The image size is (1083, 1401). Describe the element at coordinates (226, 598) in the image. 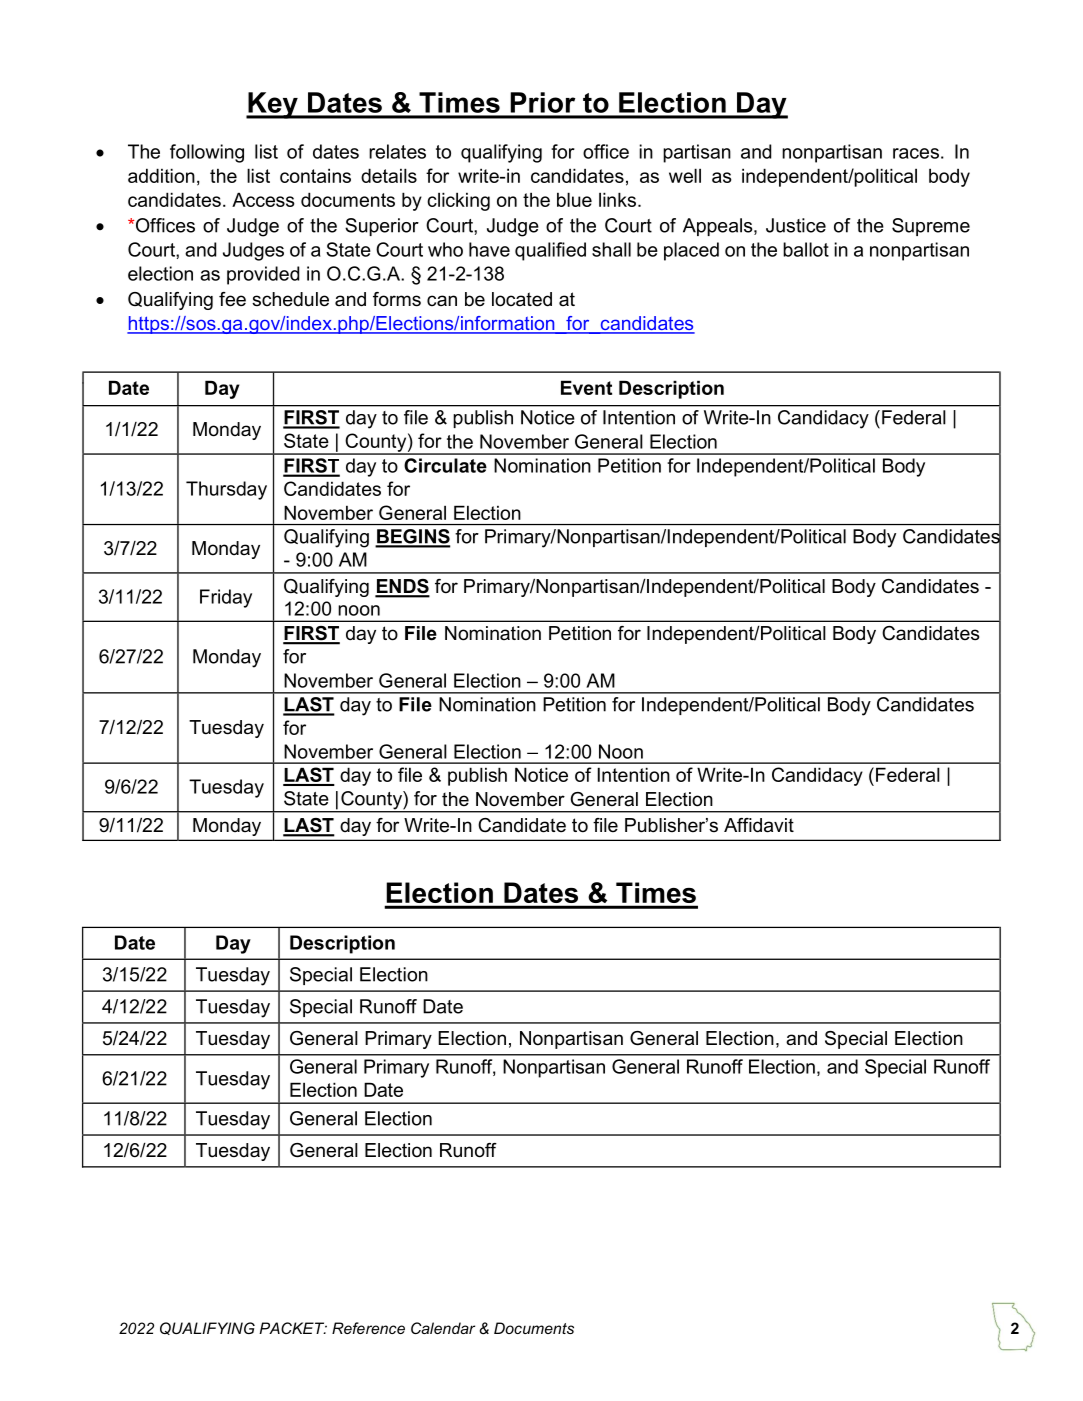

I see `Friday` at that location.
